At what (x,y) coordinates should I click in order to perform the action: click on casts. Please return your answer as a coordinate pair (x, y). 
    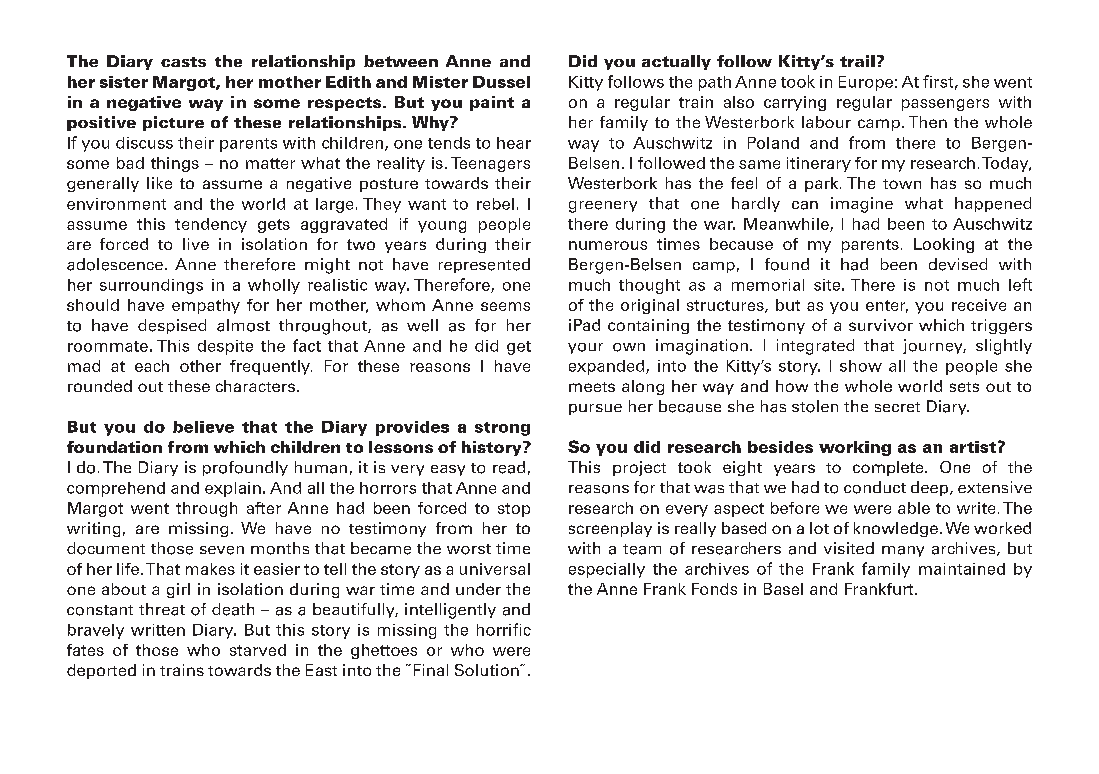
    Looking at the image, I should click on (183, 62).
